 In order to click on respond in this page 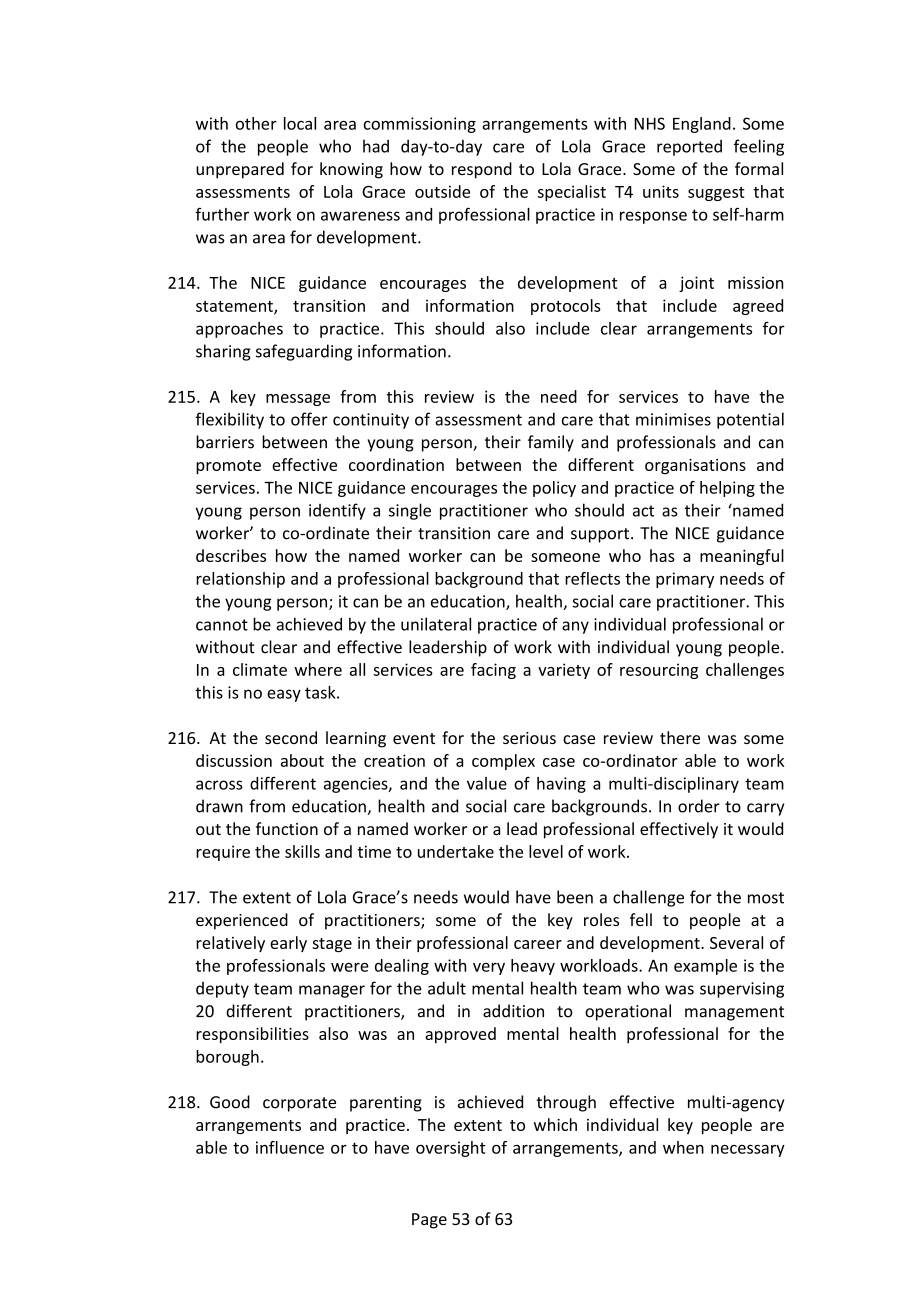, I will do `click(482, 170)`.
